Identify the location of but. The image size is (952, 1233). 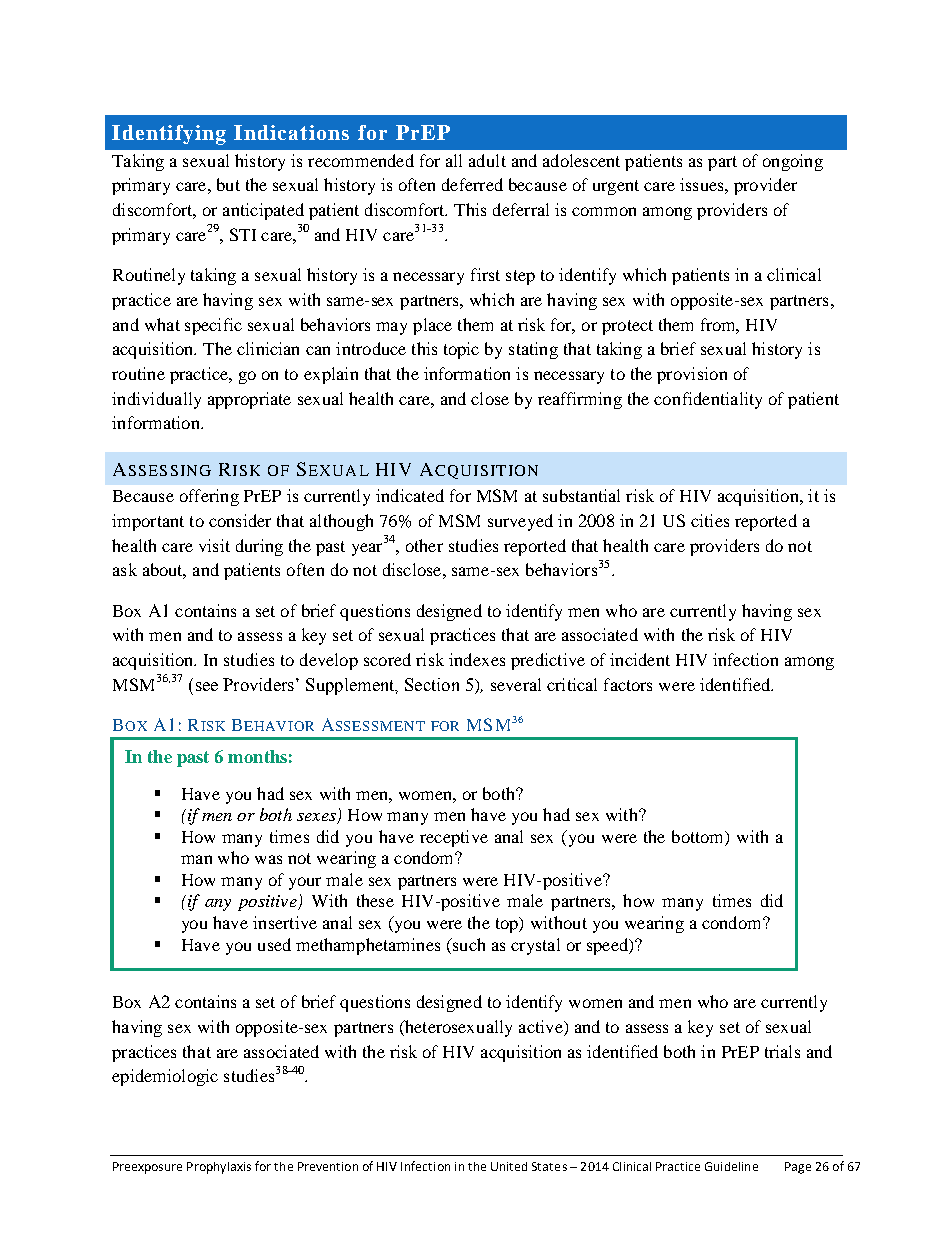
(228, 184).
